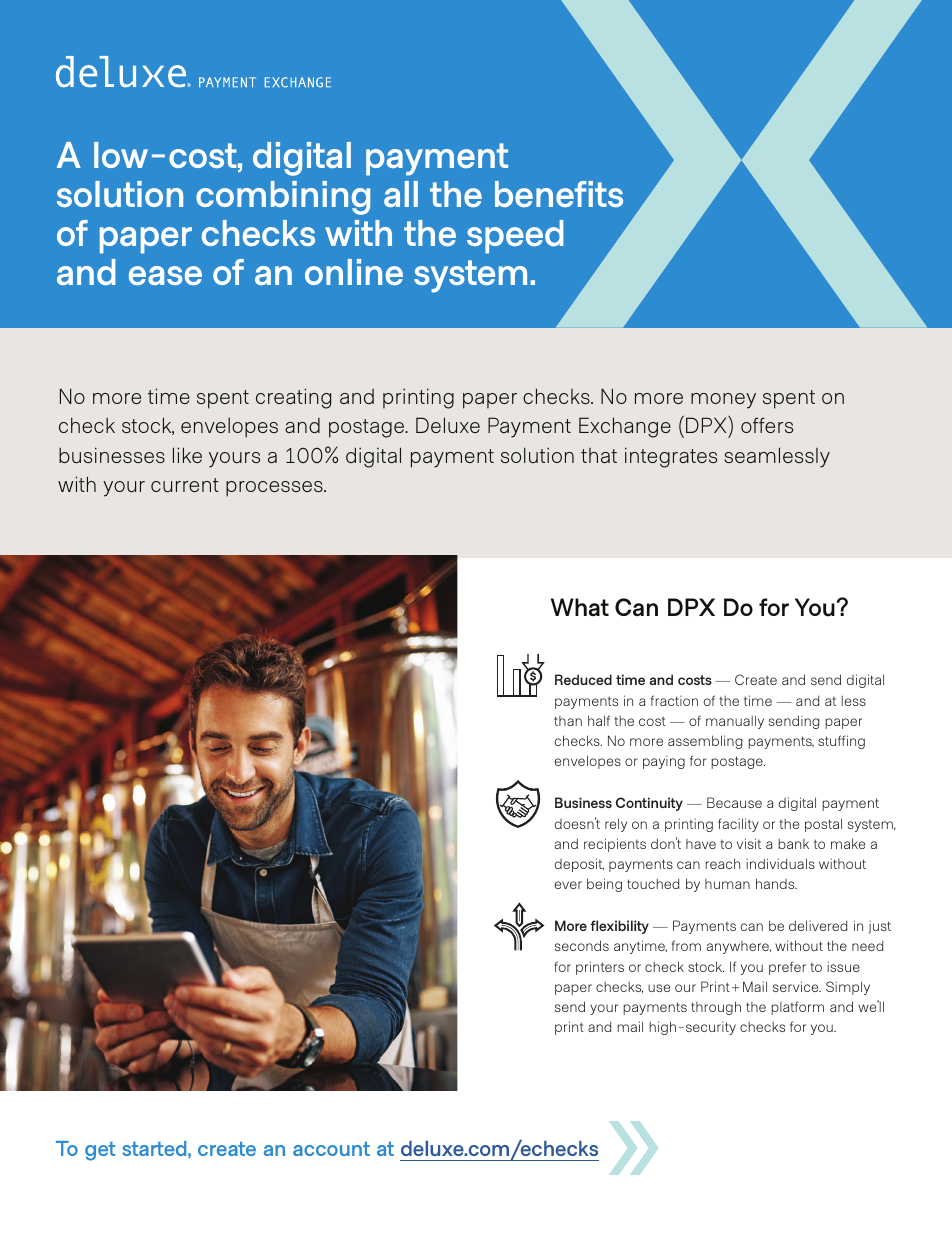  I want to click on integrates, so click(671, 457).
